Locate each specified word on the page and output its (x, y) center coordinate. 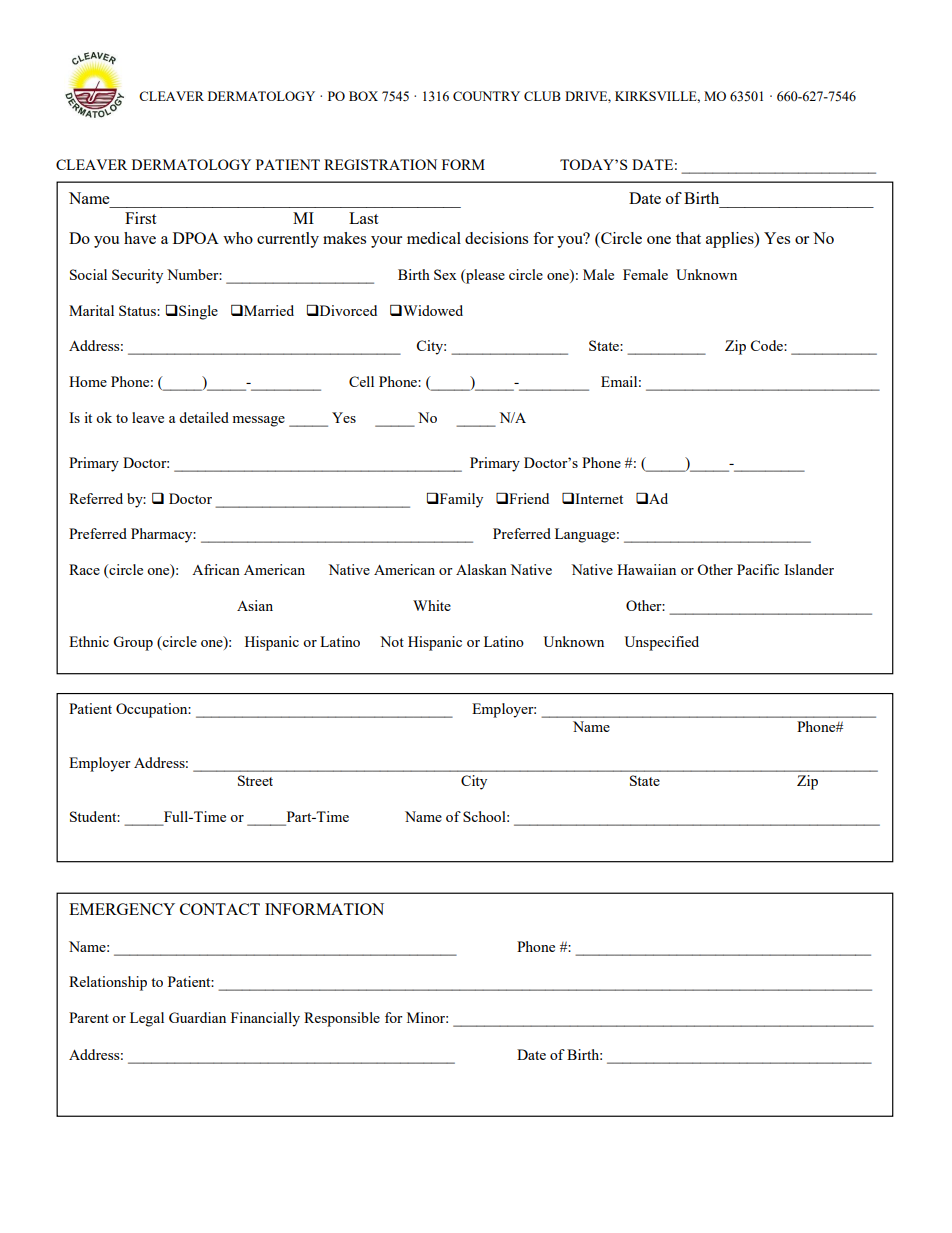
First (140, 218)
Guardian (197, 1017)
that (688, 238)
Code (768, 345)
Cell (361, 381)
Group (133, 643)
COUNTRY (486, 96)
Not (392, 641)
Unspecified (661, 643)
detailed (204, 417)
